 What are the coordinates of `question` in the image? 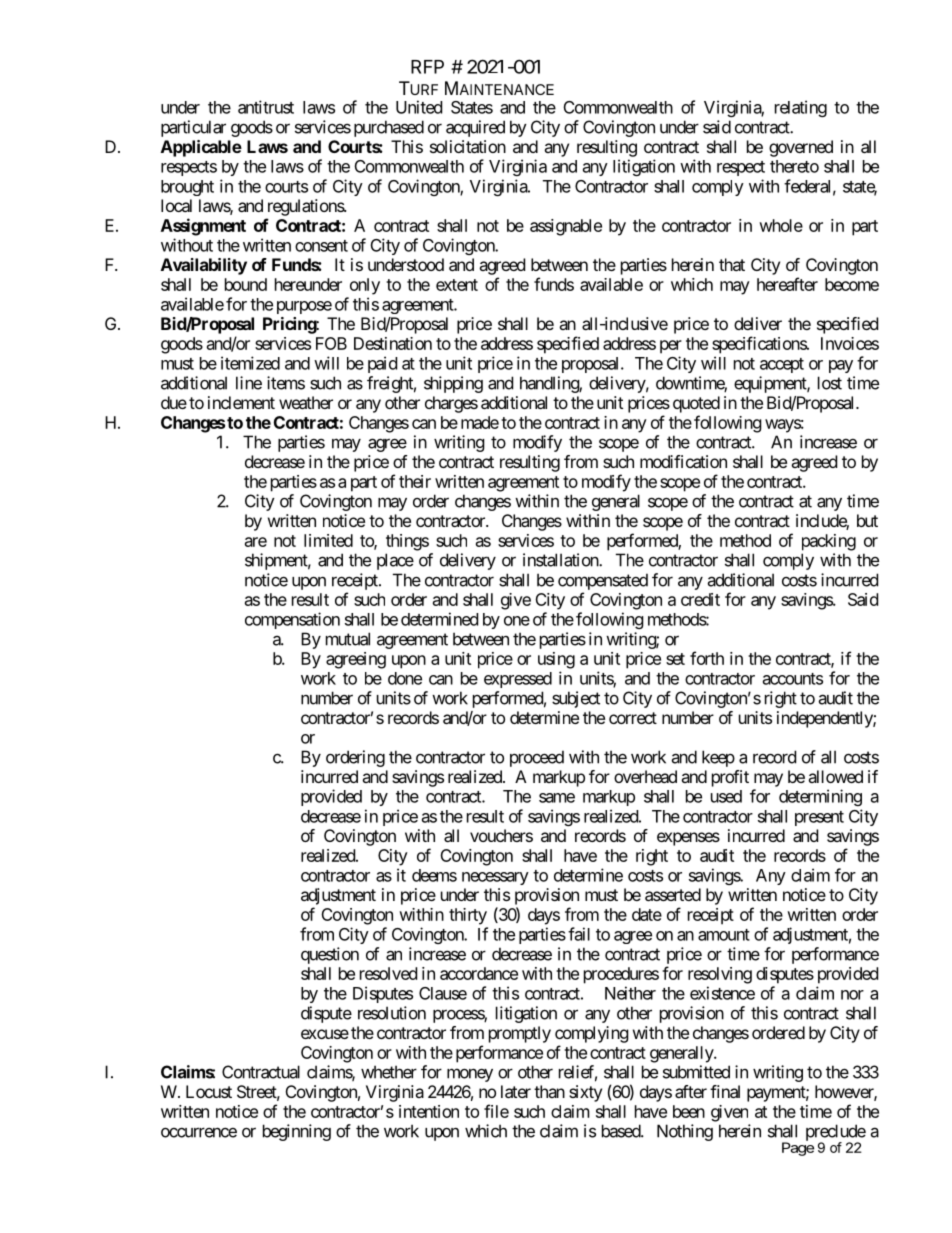 It's located at (330, 955).
